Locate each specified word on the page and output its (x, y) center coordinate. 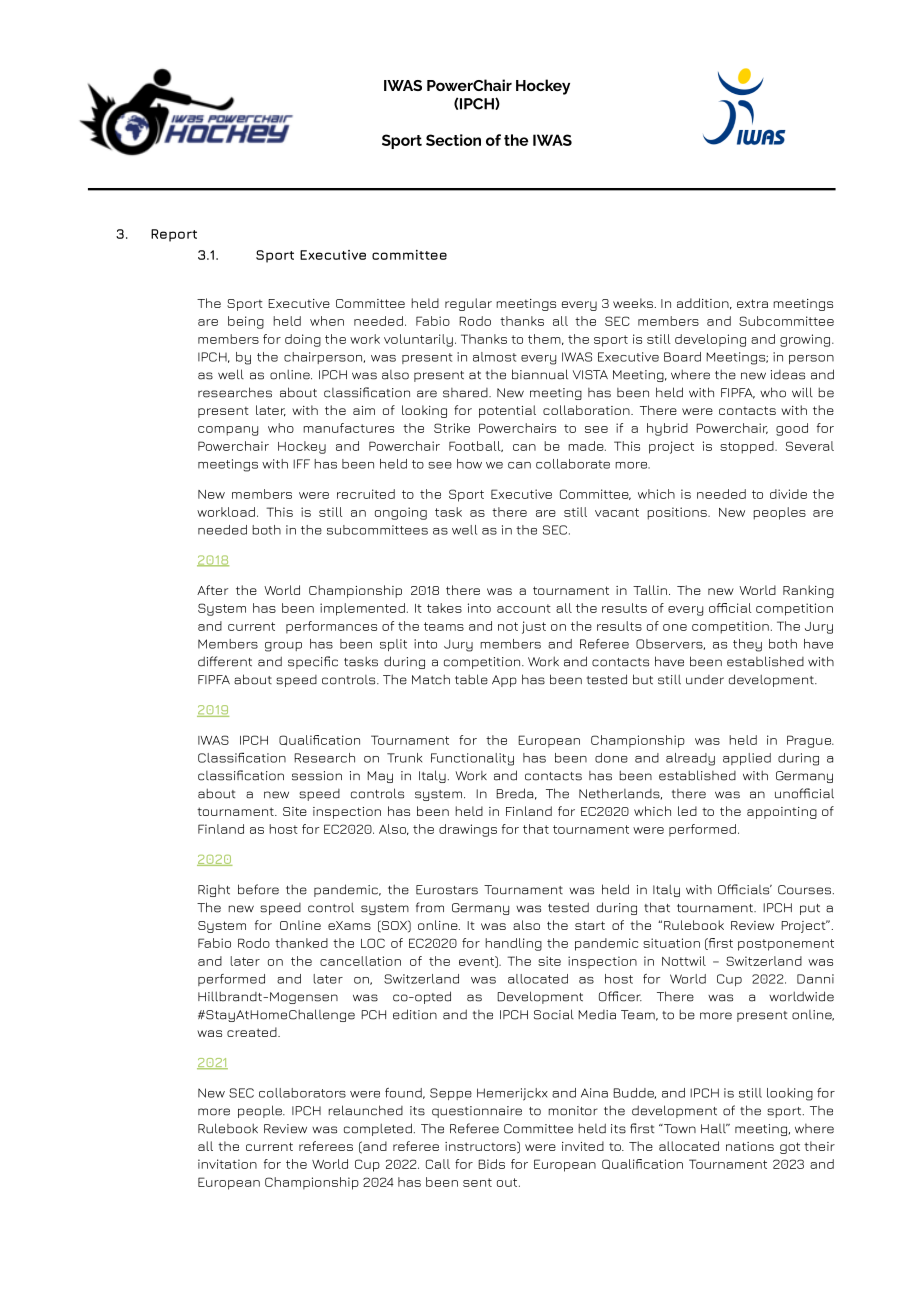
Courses (804, 890)
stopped (748, 447)
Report (174, 235)
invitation (227, 1164)
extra (752, 303)
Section (453, 140)
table (471, 679)
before (258, 889)
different (225, 661)
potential (507, 411)
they (747, 645)
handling (513, 944)
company (228, 431)
